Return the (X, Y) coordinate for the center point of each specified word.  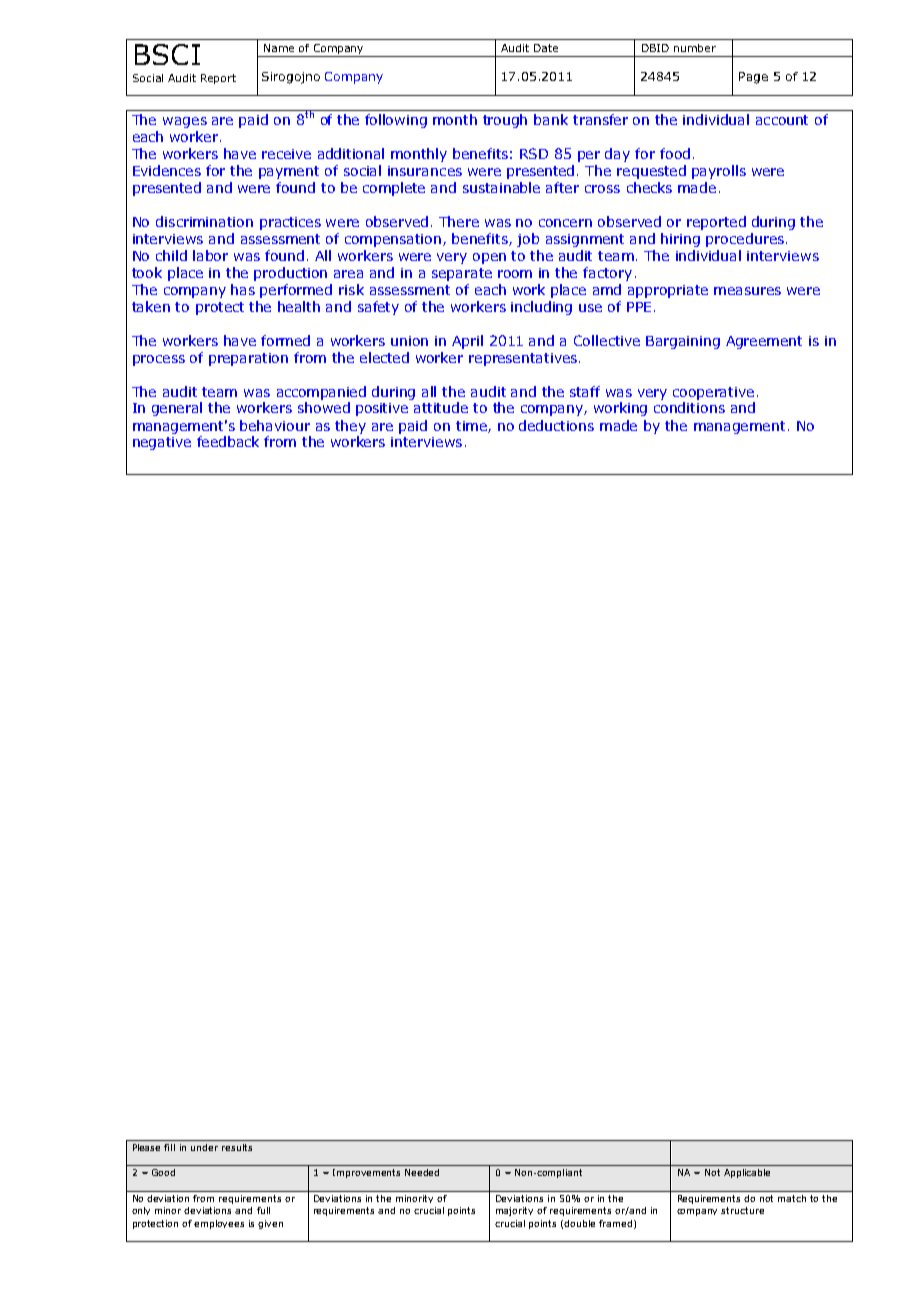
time (472, 427)
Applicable (747, 1173)
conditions (689, 407)
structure (742, 1210)
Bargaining (683, 342)
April (467, 342)
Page (753, 78)
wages (185, 122)
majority (514, 1211)
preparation (248, 359)
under (204, 1147)
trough (505, 121)
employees (219, 1224)
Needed (422, 1172)
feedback (228, 441)
